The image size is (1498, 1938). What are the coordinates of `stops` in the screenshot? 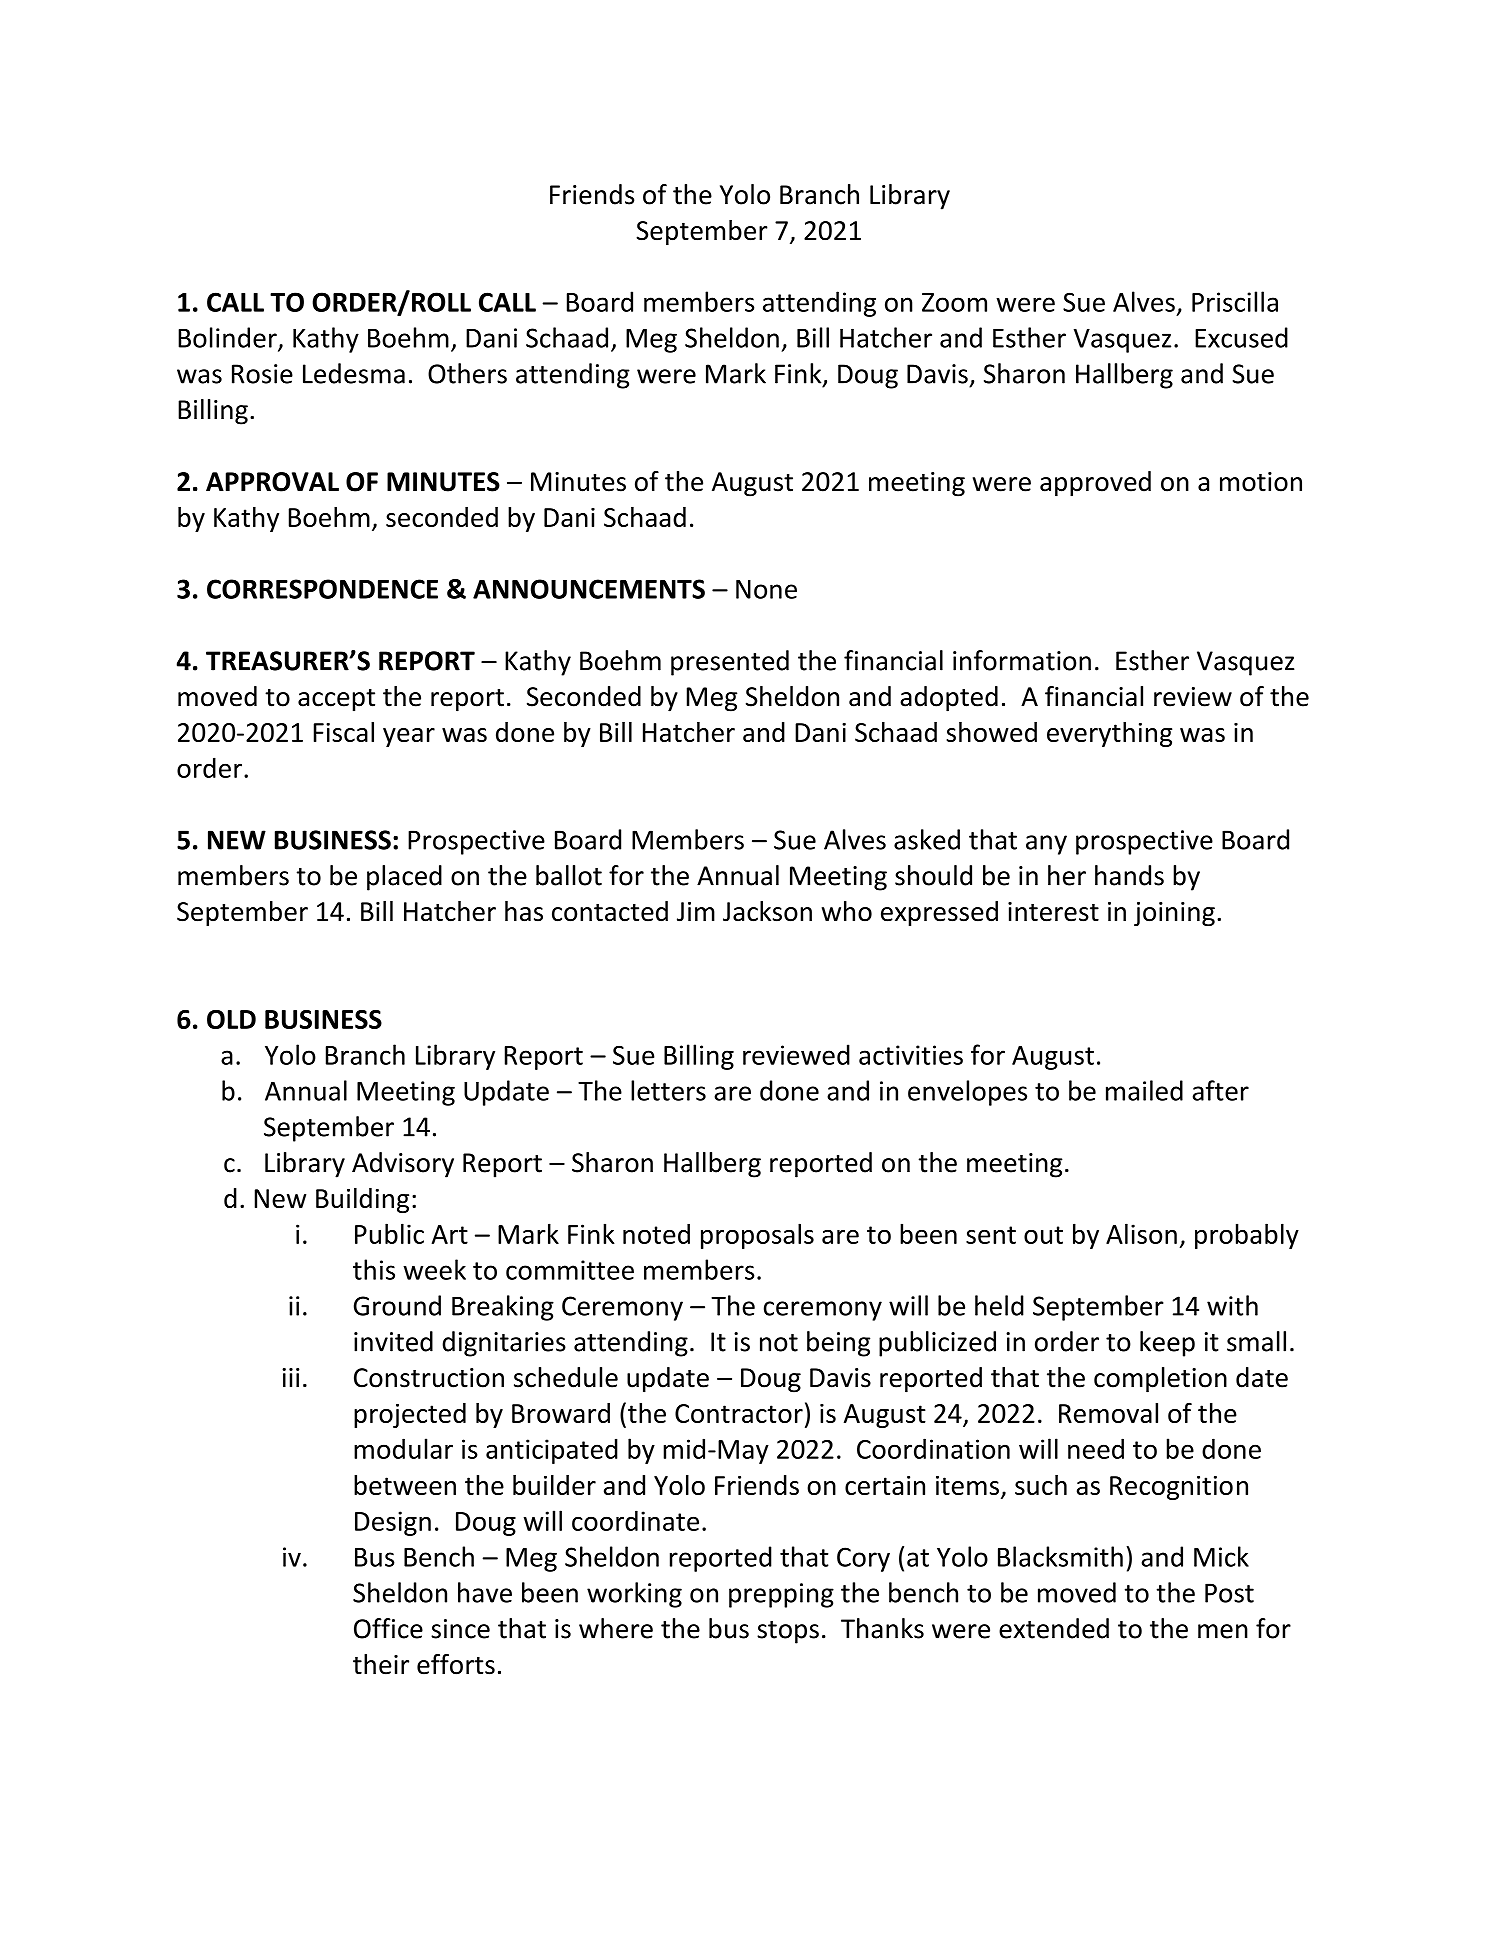 It's located at (788, 1632).
